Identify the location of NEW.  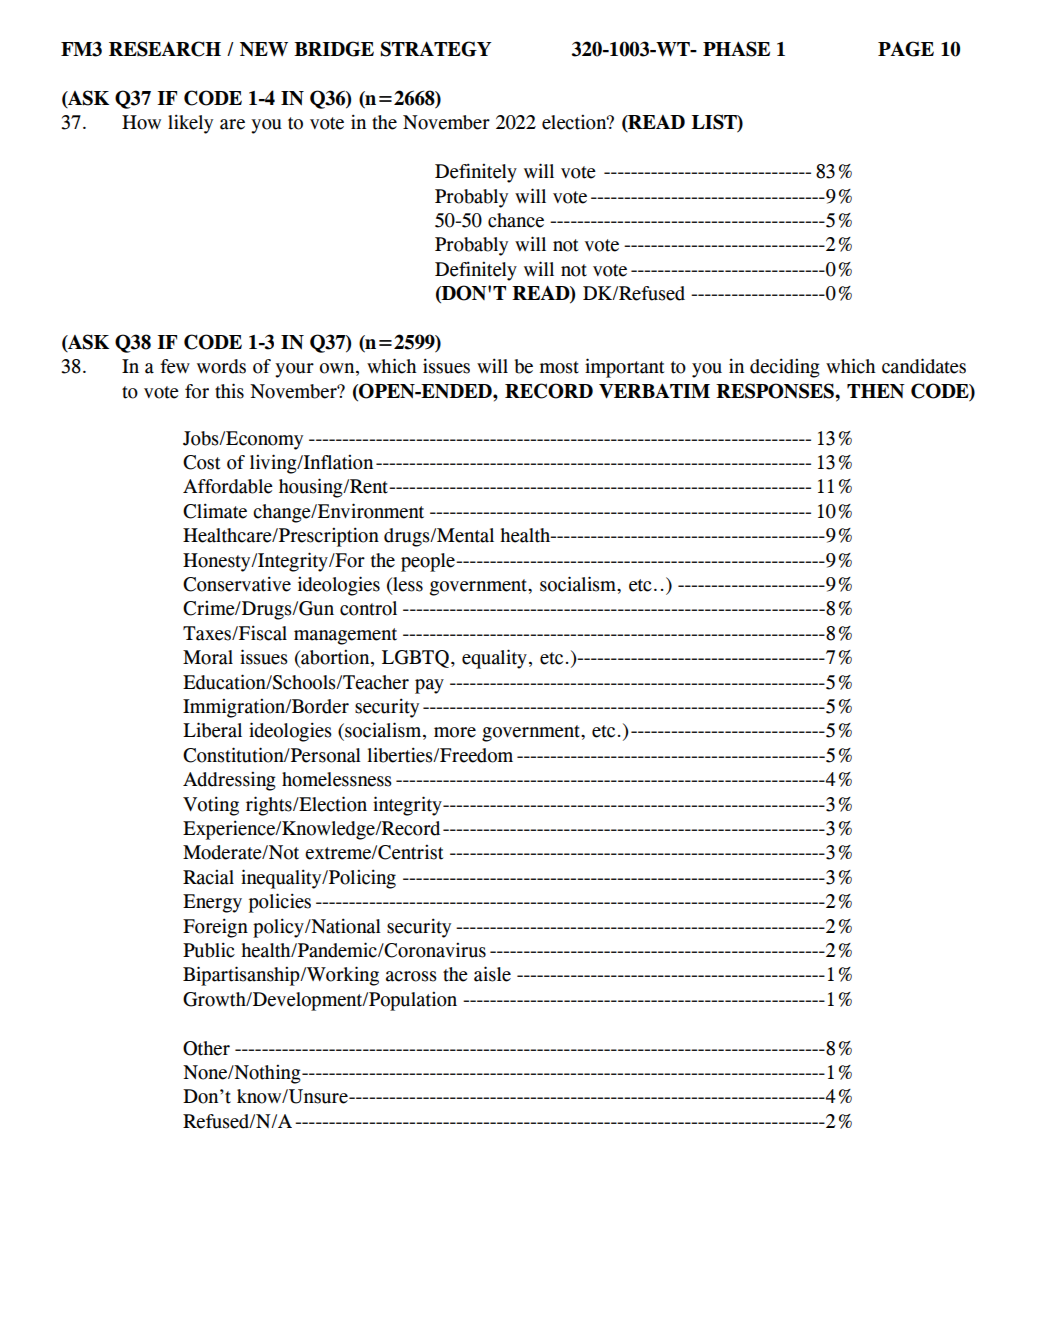
(264, 49).
